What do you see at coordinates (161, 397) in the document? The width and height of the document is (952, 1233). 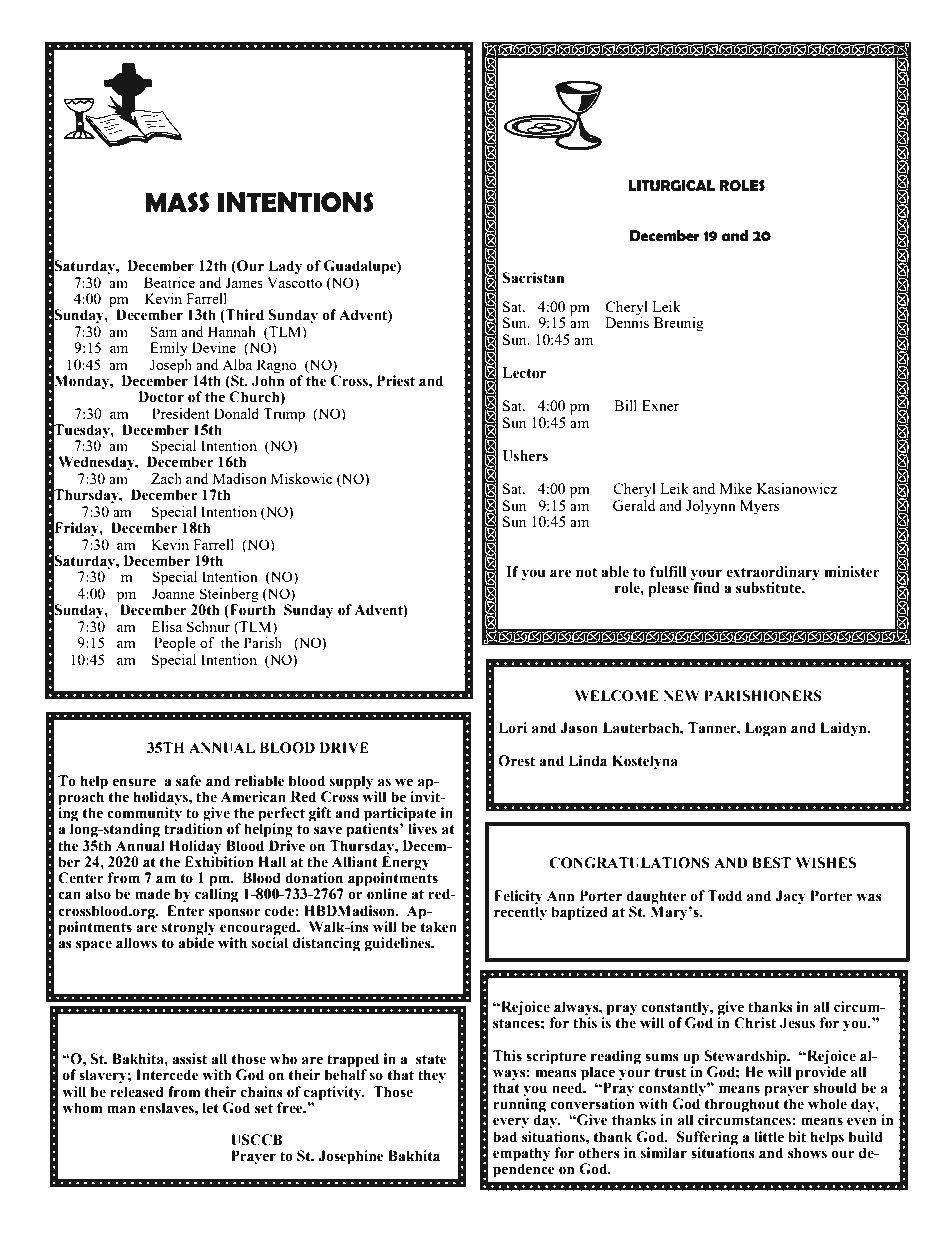 I see `Doctor` at bounding box center [161, 397].
